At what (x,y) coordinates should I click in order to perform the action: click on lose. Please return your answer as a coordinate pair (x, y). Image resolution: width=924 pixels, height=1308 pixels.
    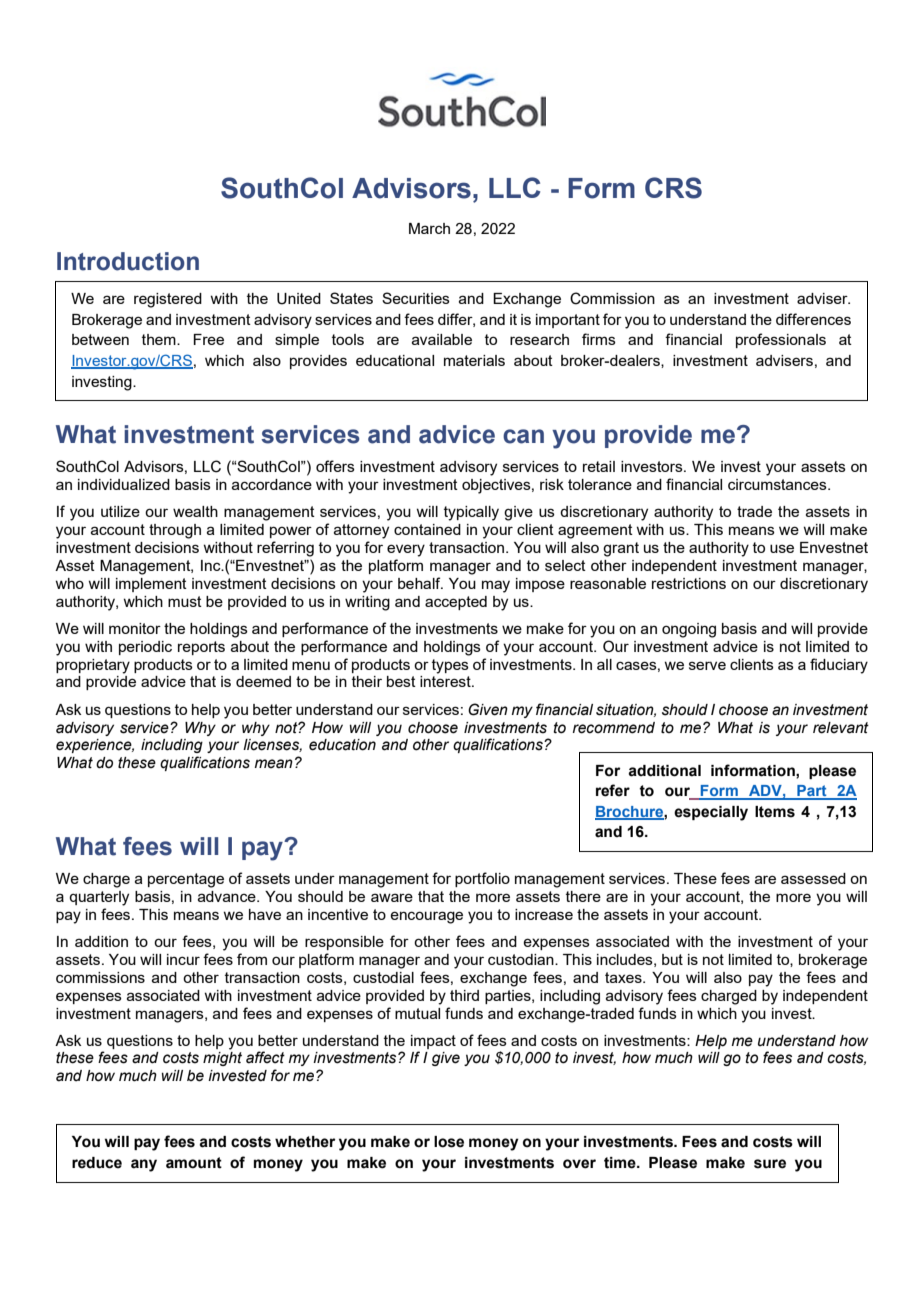
    Looking at the image, I should click on (449, 1142).
